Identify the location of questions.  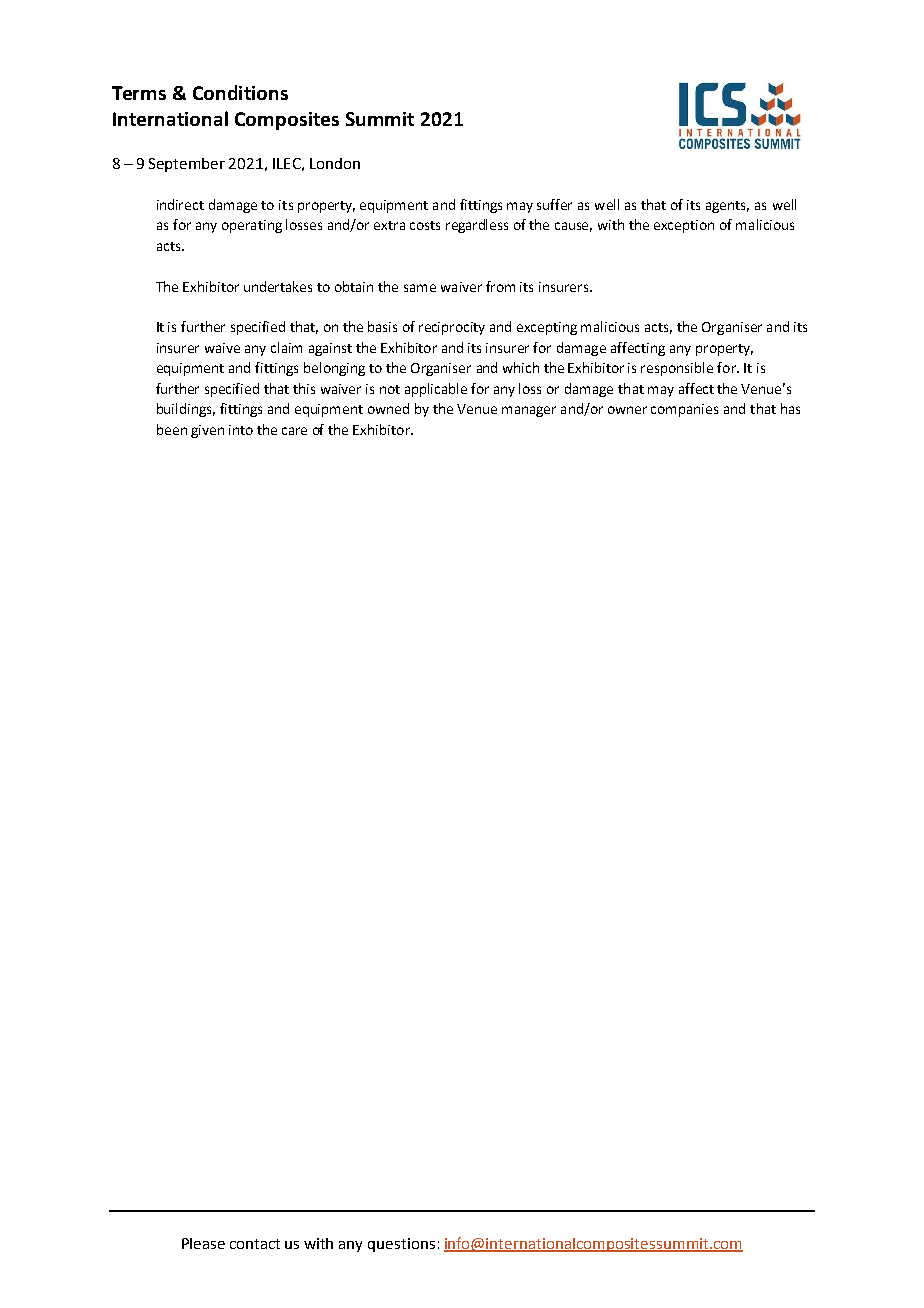
(401, 1245).
